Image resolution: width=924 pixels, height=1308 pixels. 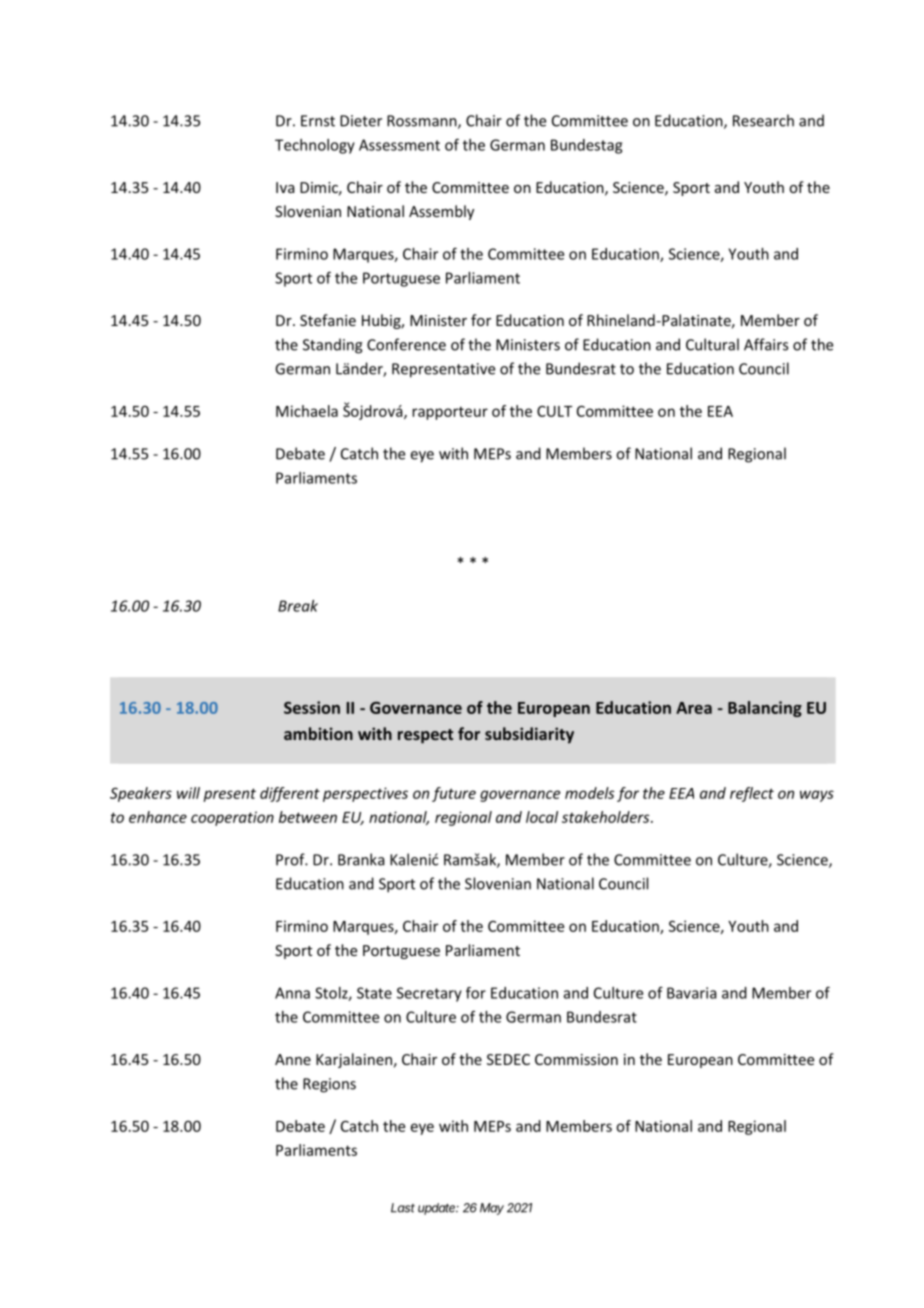 What do you see at coordinates (399, 145) in the document?
I see `Assessment` at bounding box center [399, 145].
